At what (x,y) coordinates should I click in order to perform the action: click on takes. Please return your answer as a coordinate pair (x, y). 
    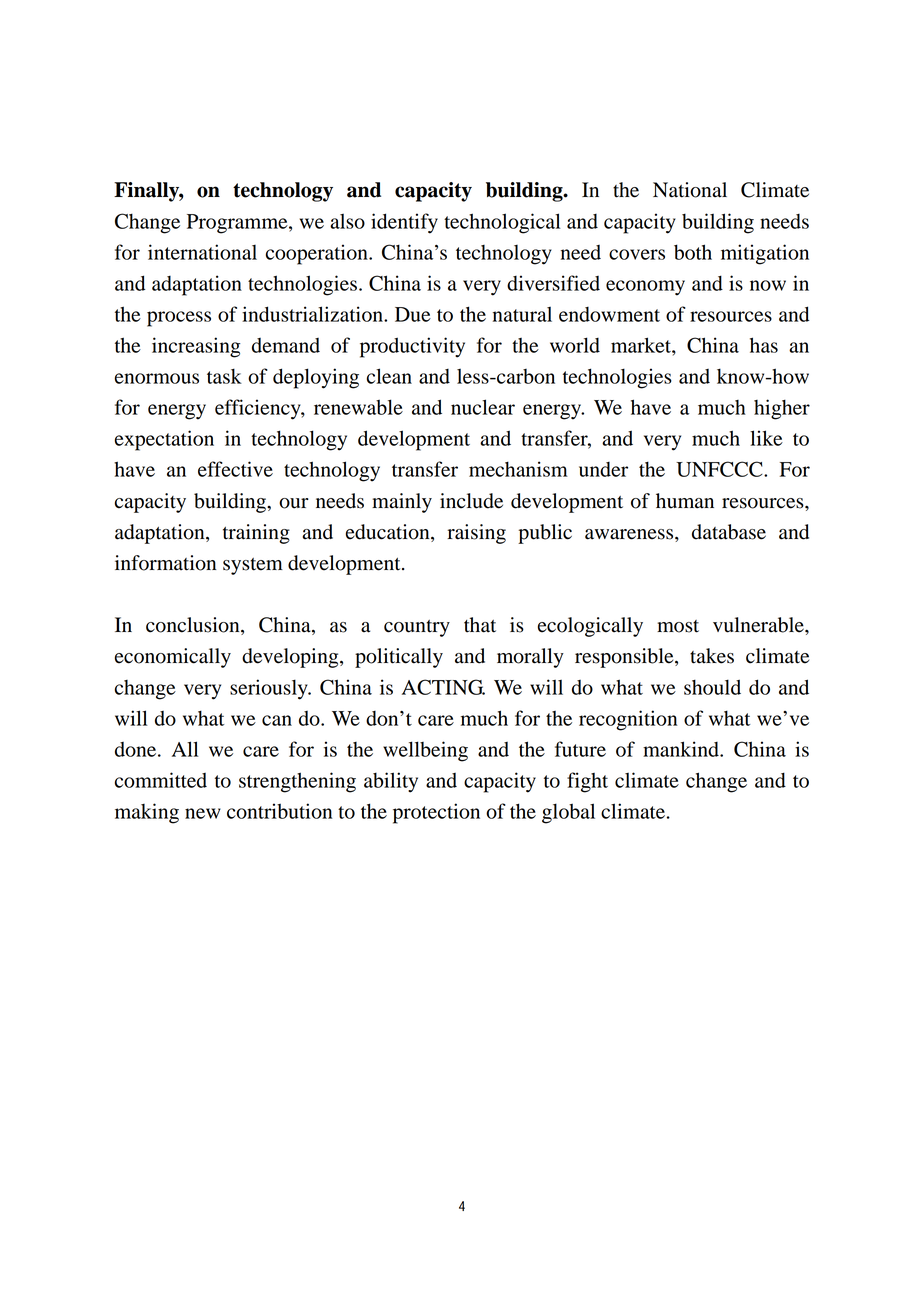
    Looking at the image, I should click on (712, 656).
